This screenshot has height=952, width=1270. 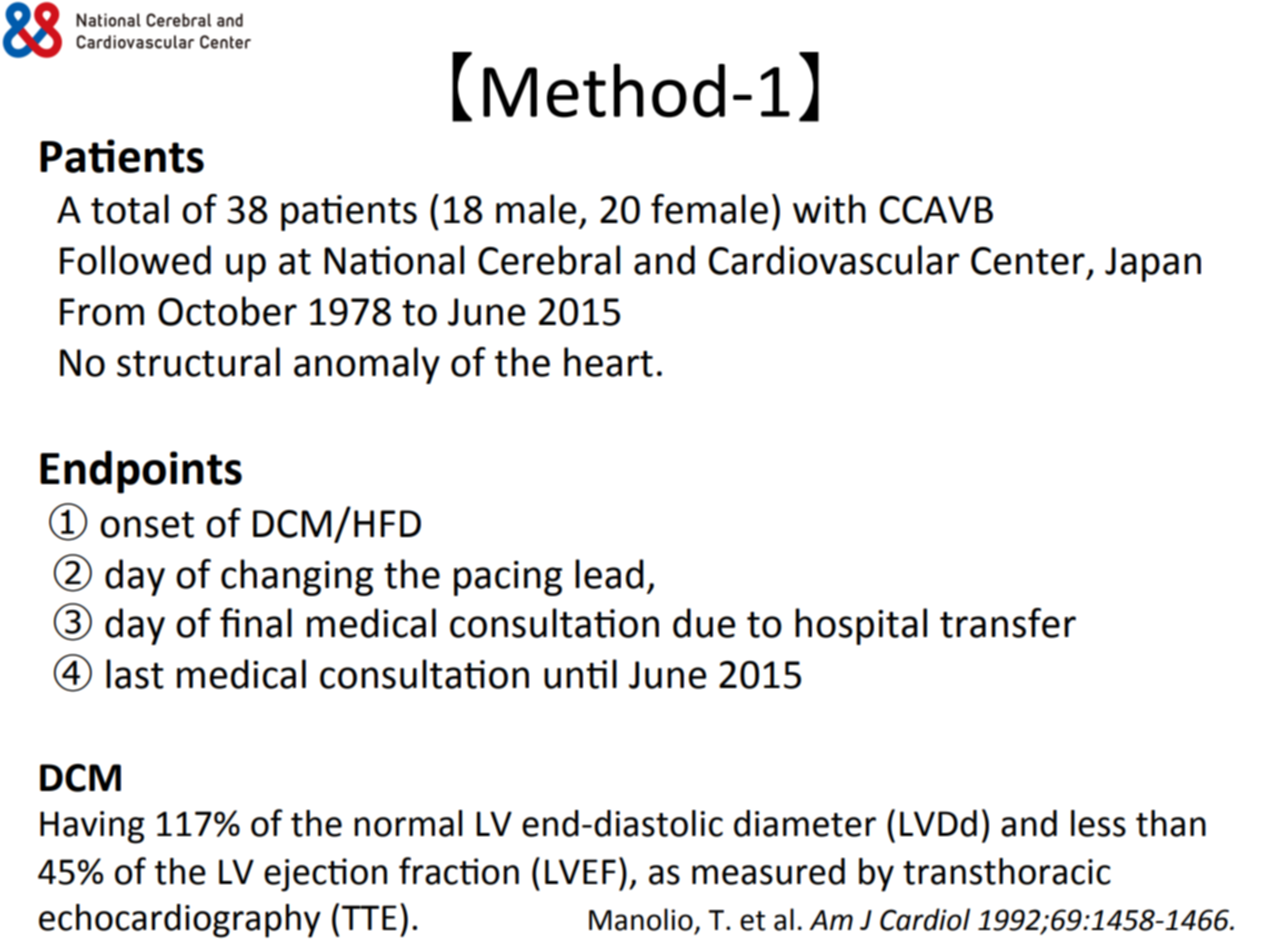 What do you see at coordinates (1028, 261) in the screenshot?
I see `Center` at bounding box center [1028, 261].
